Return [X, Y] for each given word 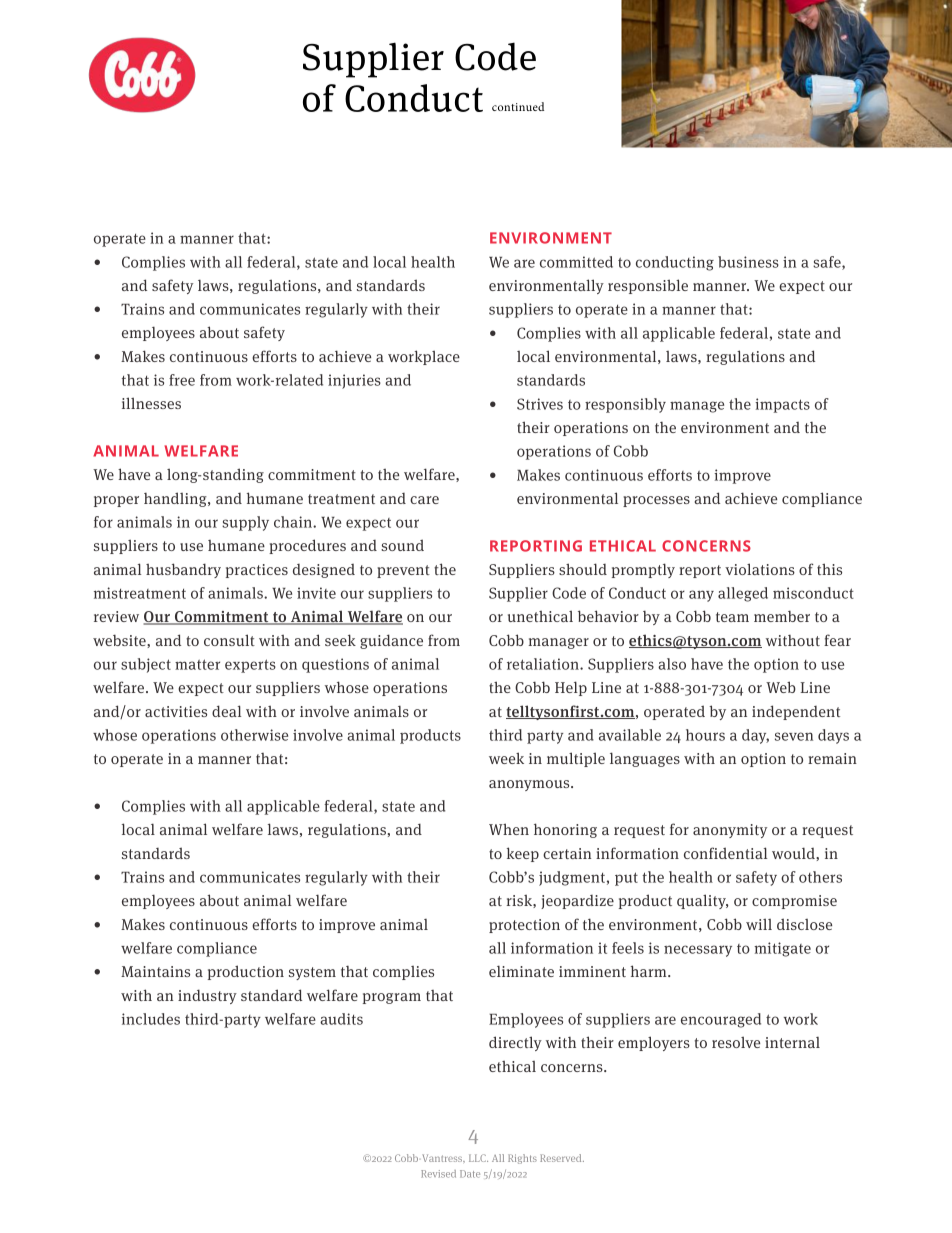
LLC [478, 1158]
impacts [782, 405]
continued [518, 106]
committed [576, 262]
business [748, 262]
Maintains [155, 971]
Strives [540, 404]
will [759, 924]
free [182, 380]
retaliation [544, 664]
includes [151, 1019]
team [732, 617]
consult [229, 640]
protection [524, 926]
